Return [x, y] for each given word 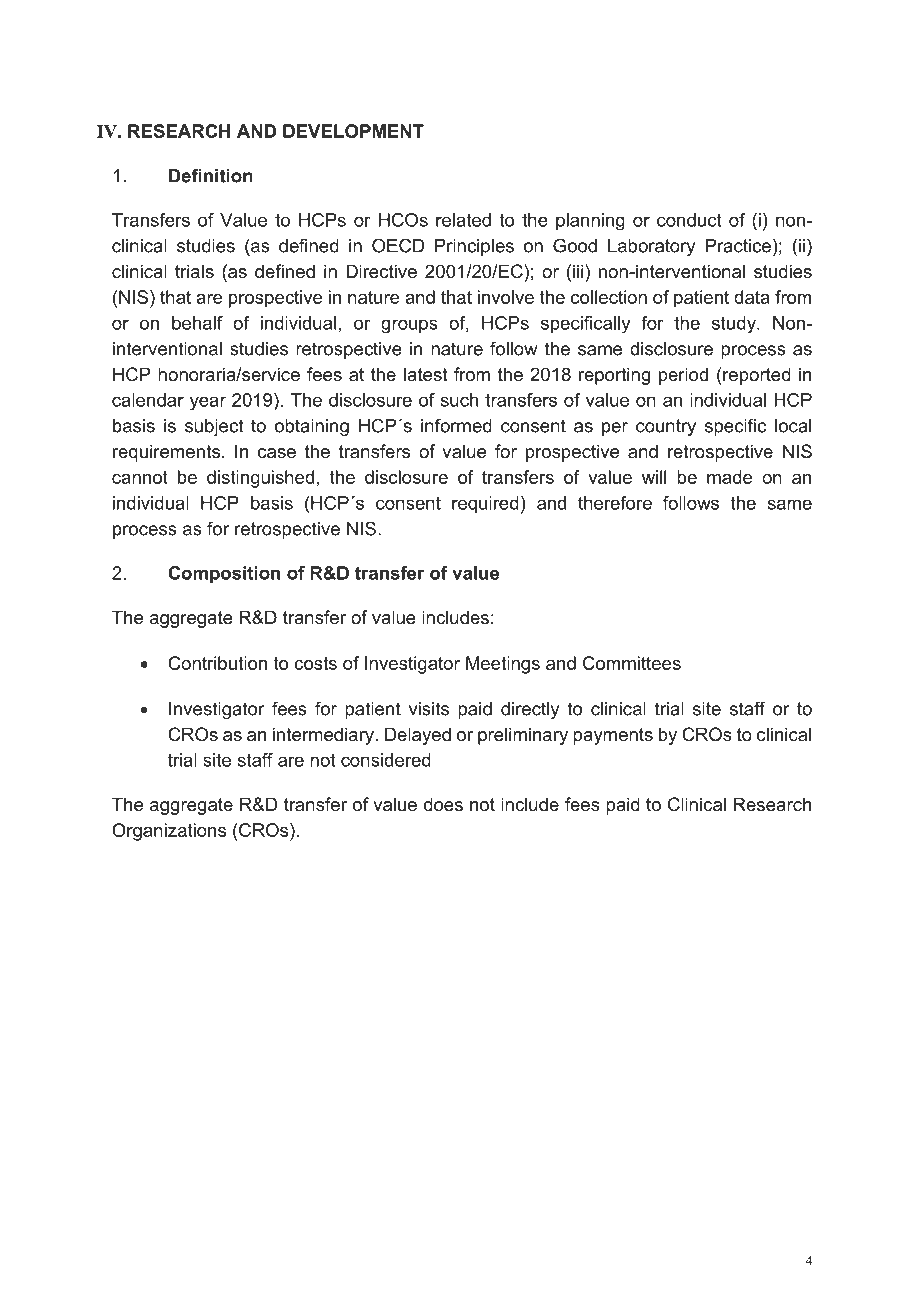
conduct [689, 220]
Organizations [169, 832]
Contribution [217, 663]
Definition [211, 175]
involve [506, 297]
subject [214, 427]
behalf [197, 323]
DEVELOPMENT [353, 131]
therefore [615, 503]
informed [456, 425]
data [752, 297]
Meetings [503, 665]
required [485, 504]
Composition [224, 574]
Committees [632, 663]
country [666, 427]
